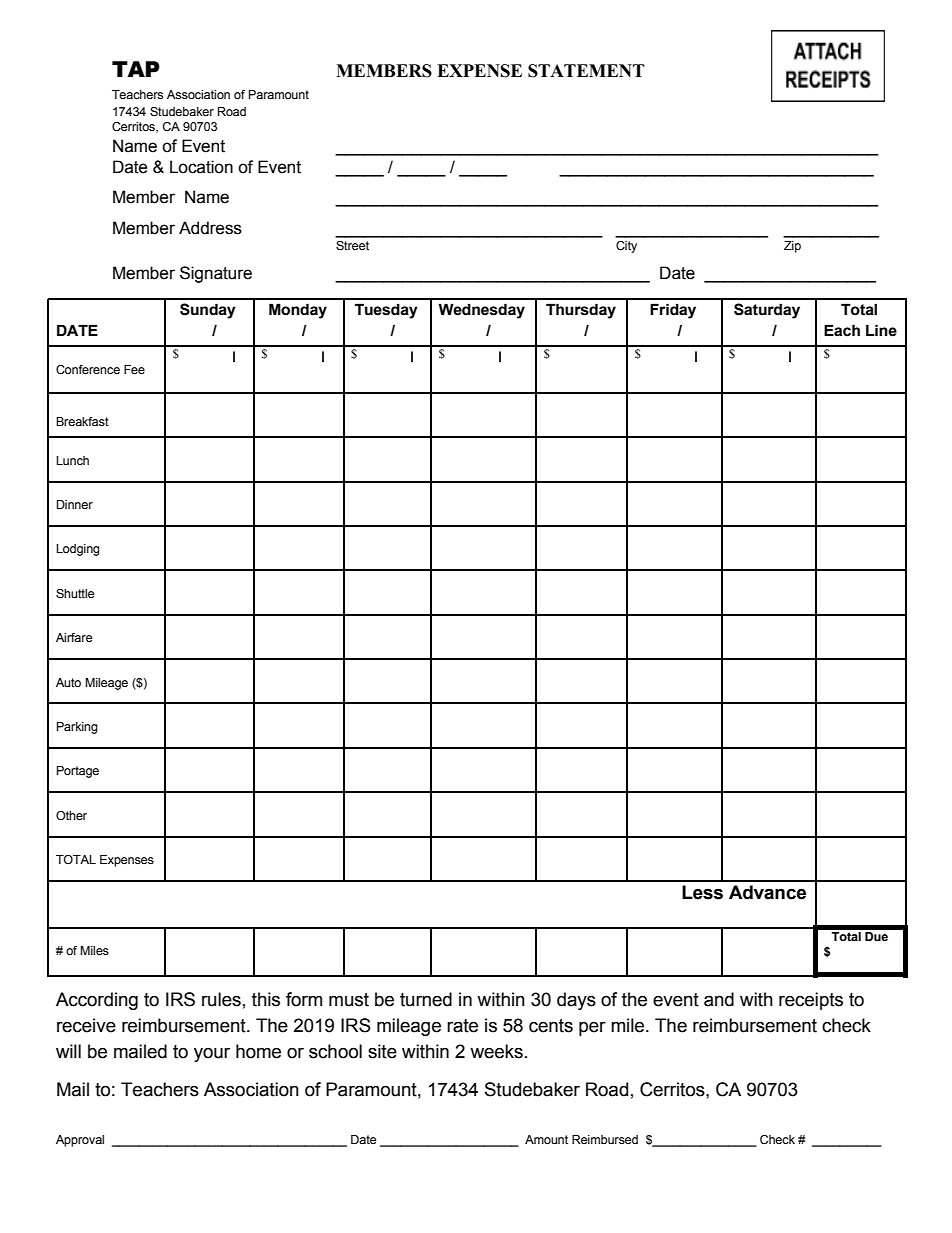  I want to click on Wednesday, so click(481, 311).
